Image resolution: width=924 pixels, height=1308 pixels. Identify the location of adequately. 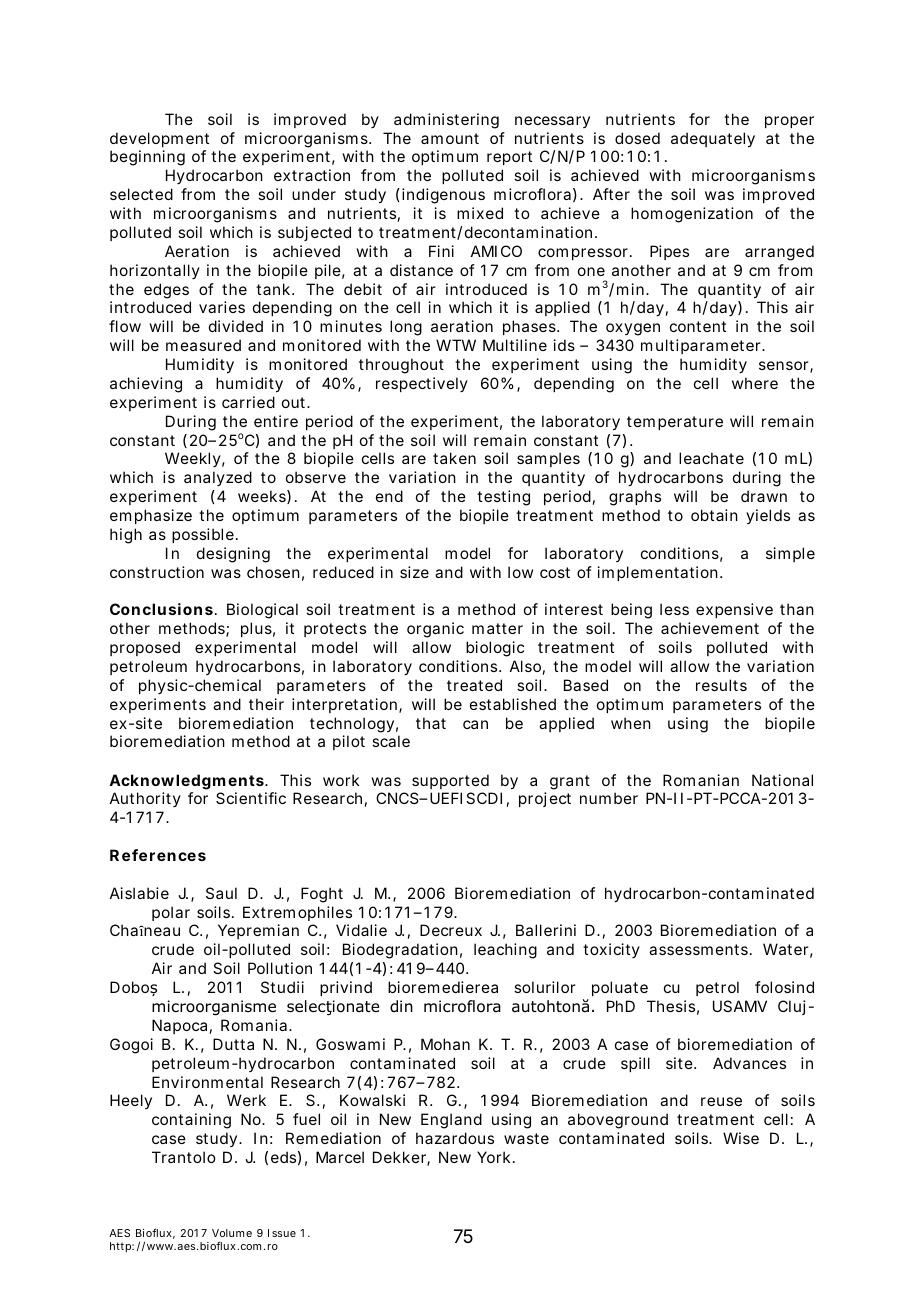
(713, 140).
